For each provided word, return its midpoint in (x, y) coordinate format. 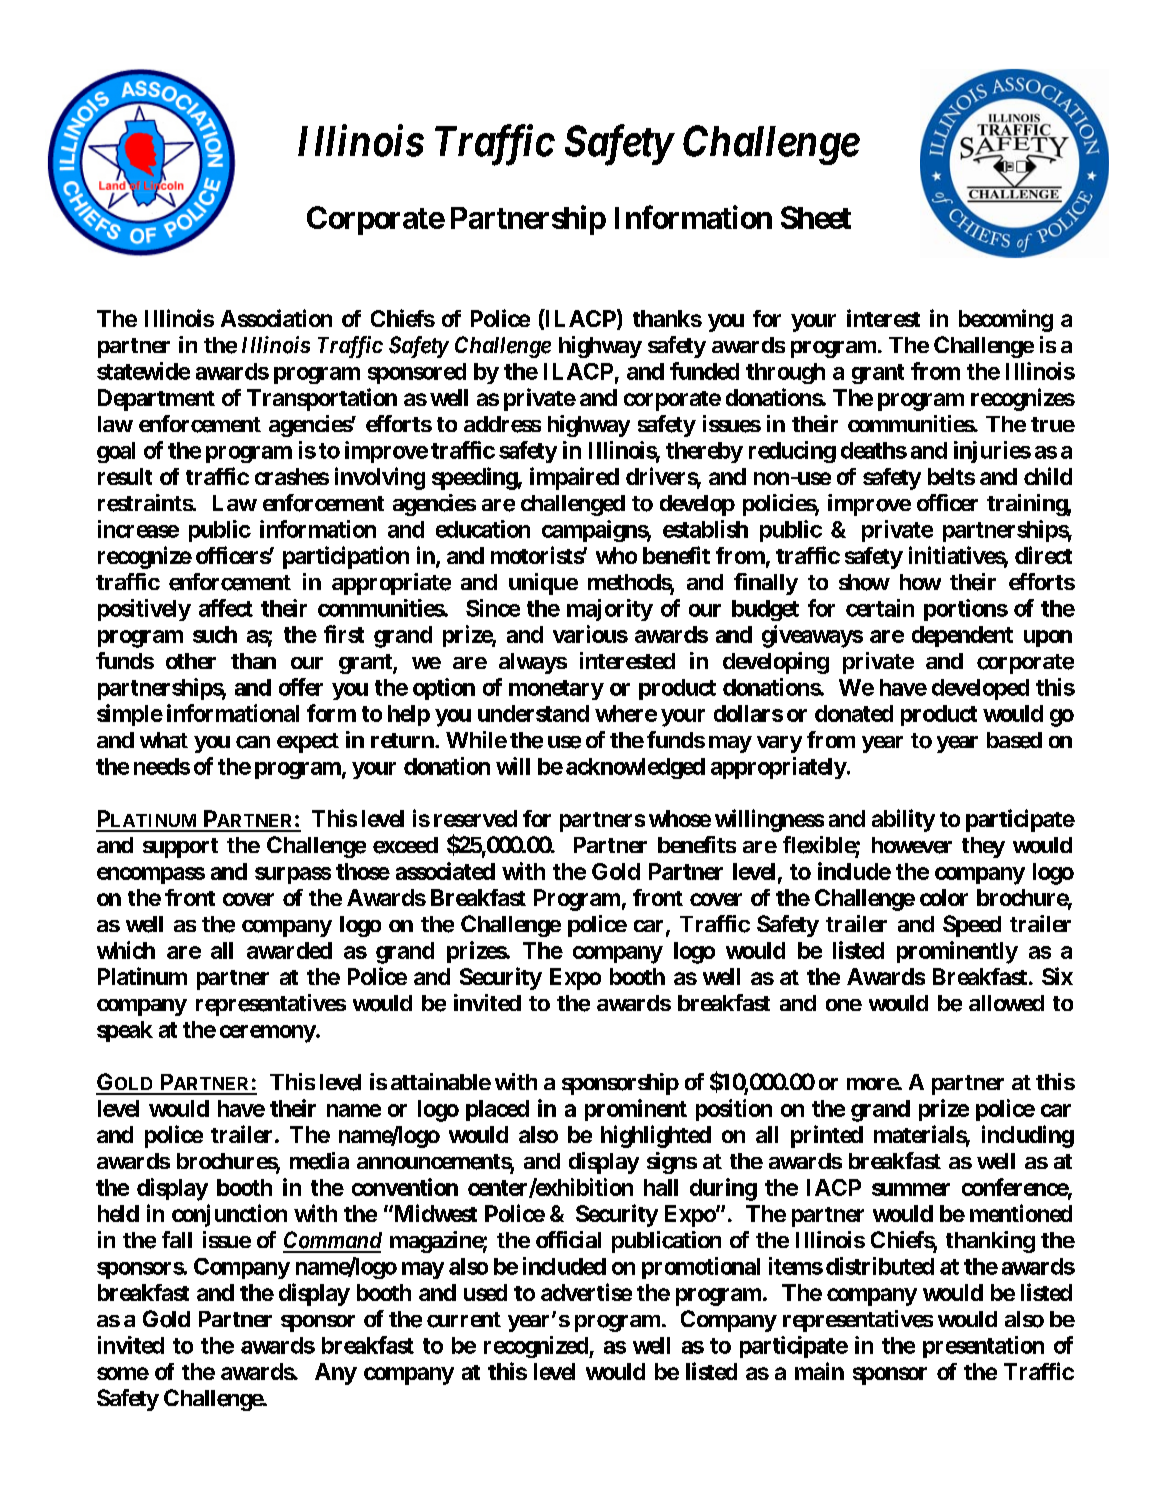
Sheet (816, 217)
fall (177, 1239)
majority (610, 610)
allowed (1006, 1003)
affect (226, 608)
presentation (983, 1347)
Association (276, 318)
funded (704, 371)
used (485, 1292)
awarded (289, 950)
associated (445, 871)
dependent (962, 636)
